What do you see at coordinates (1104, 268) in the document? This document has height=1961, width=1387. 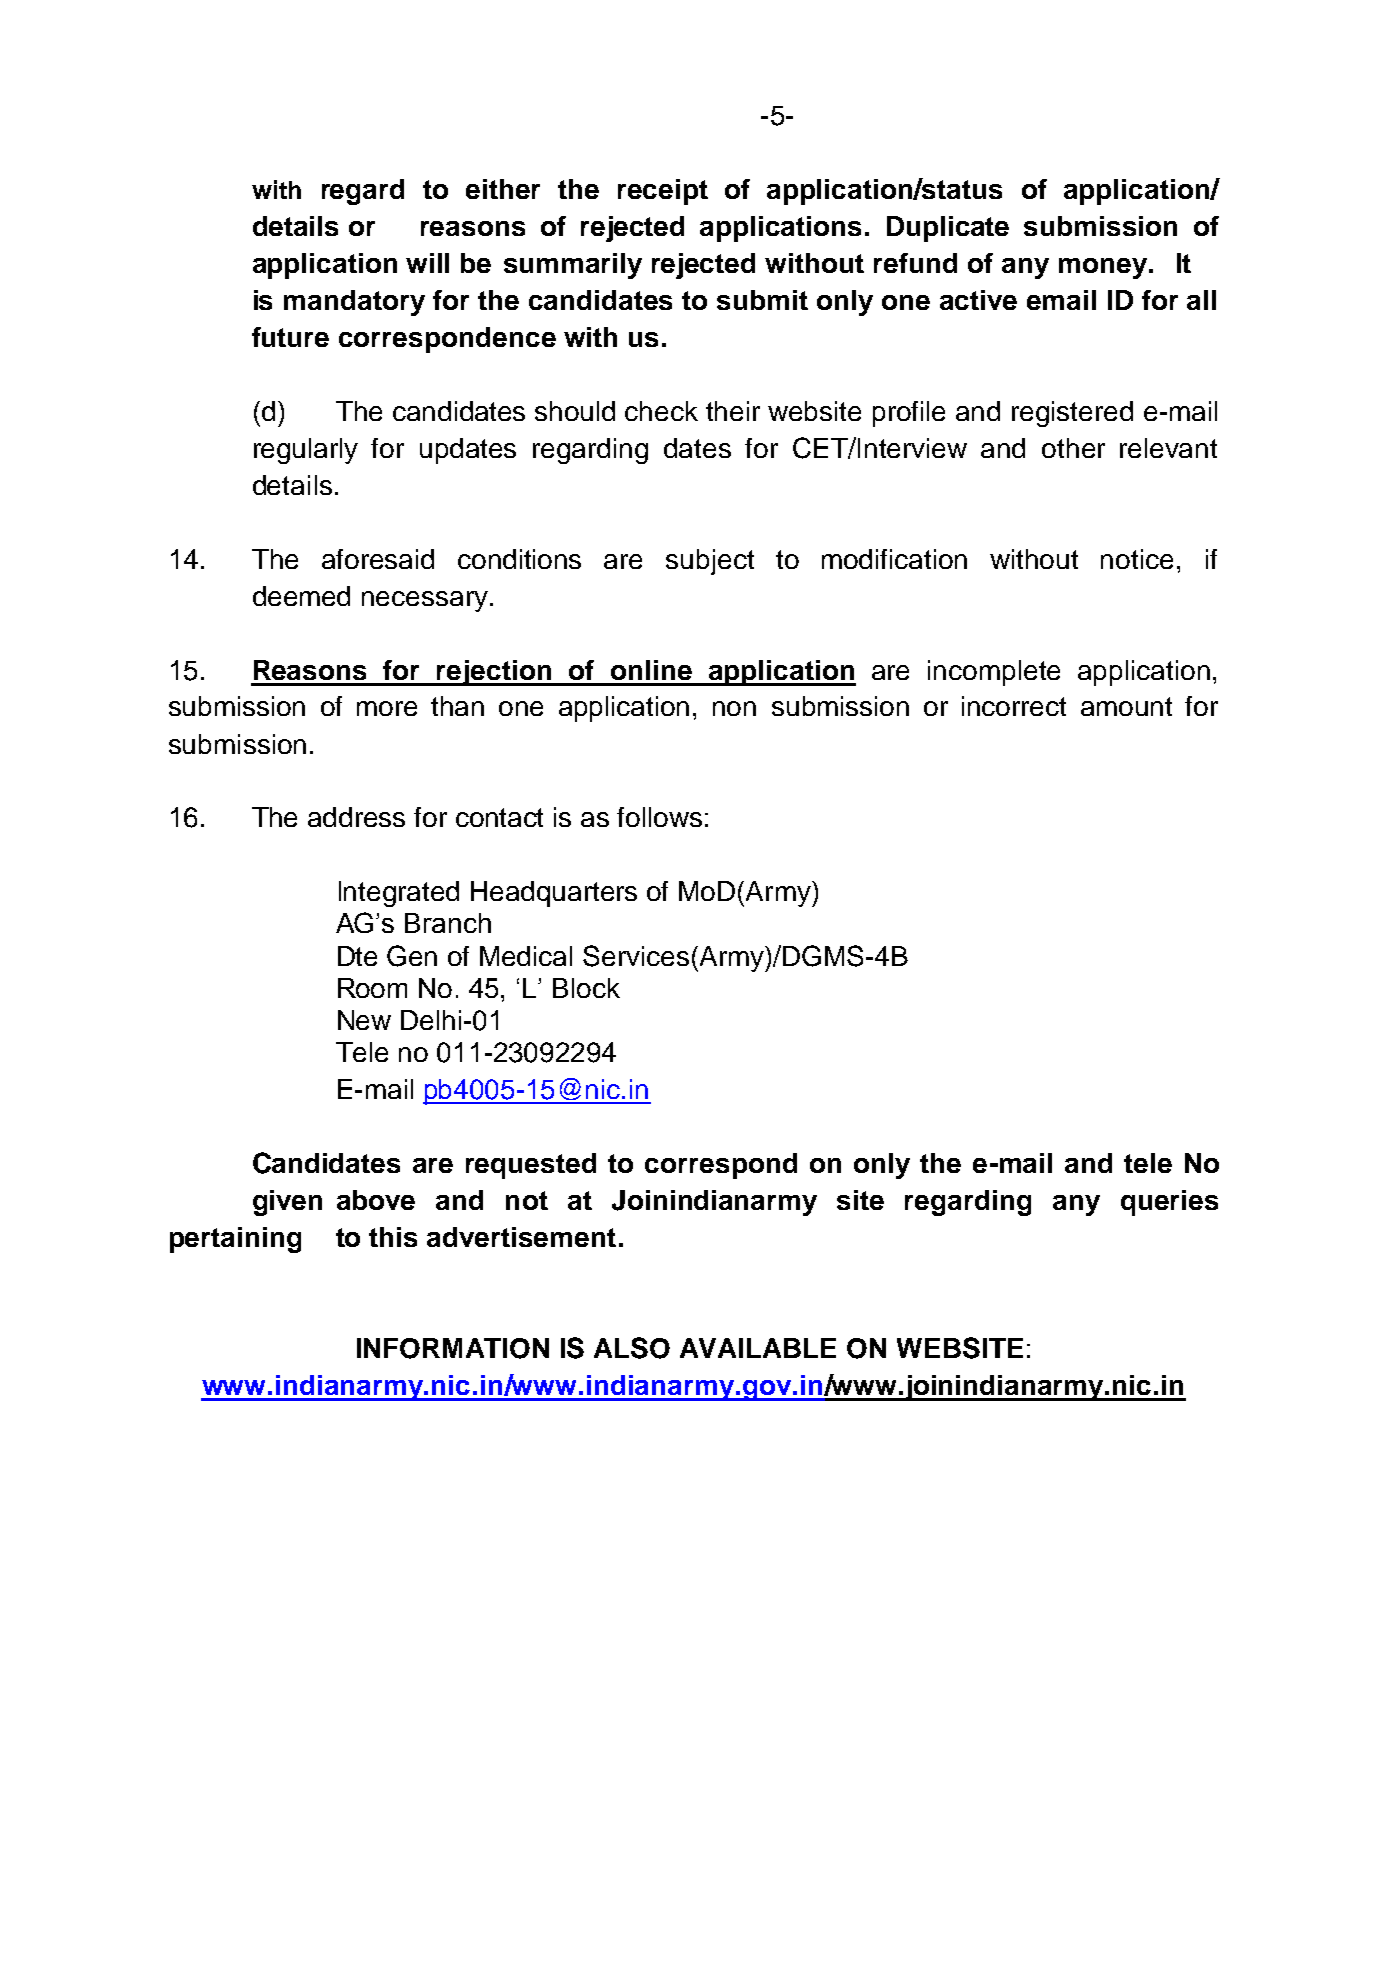 I see `money` at bounding box center [1104, 268].
